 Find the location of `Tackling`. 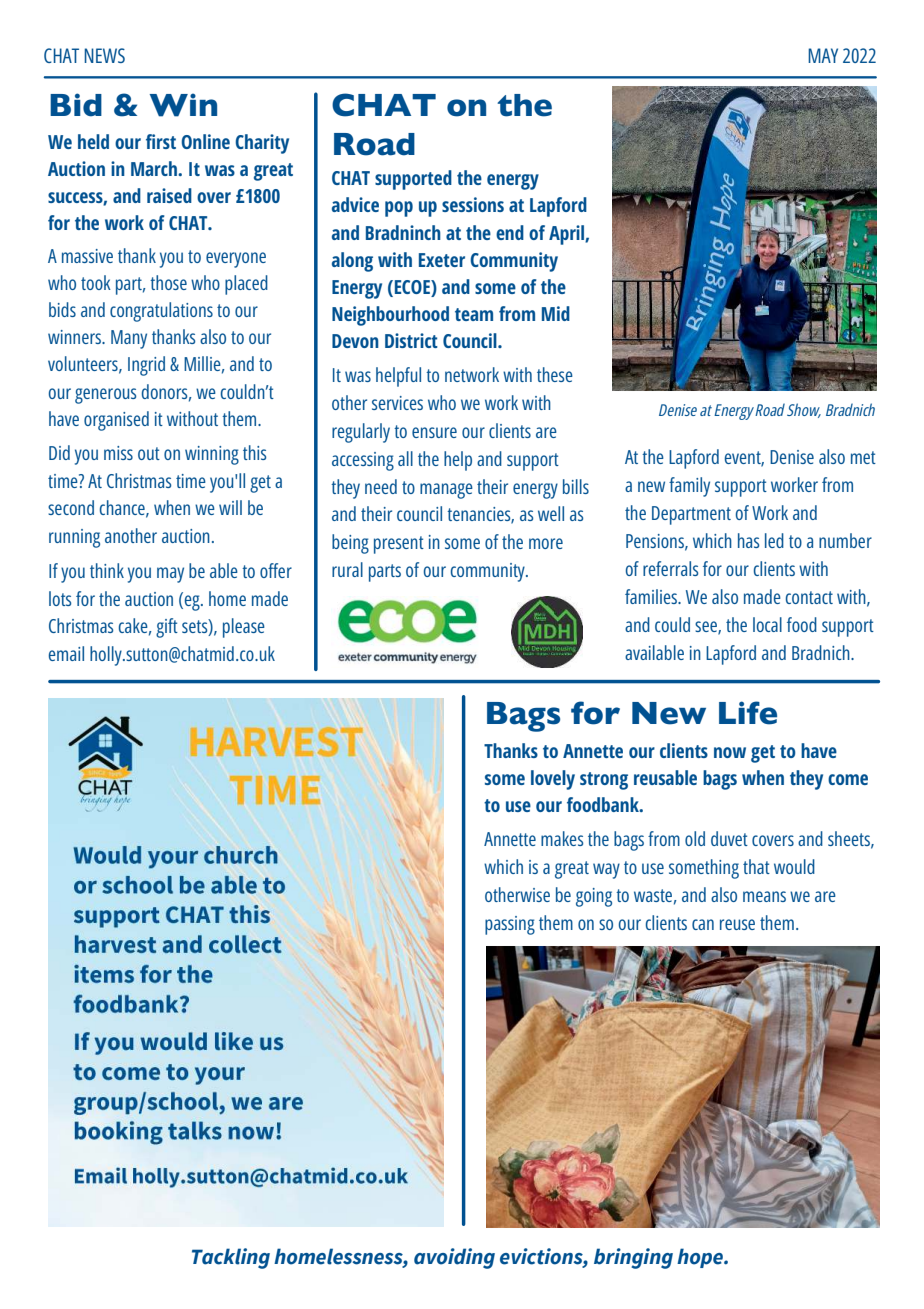

Tackling is located at coordinates (231, 1258).
